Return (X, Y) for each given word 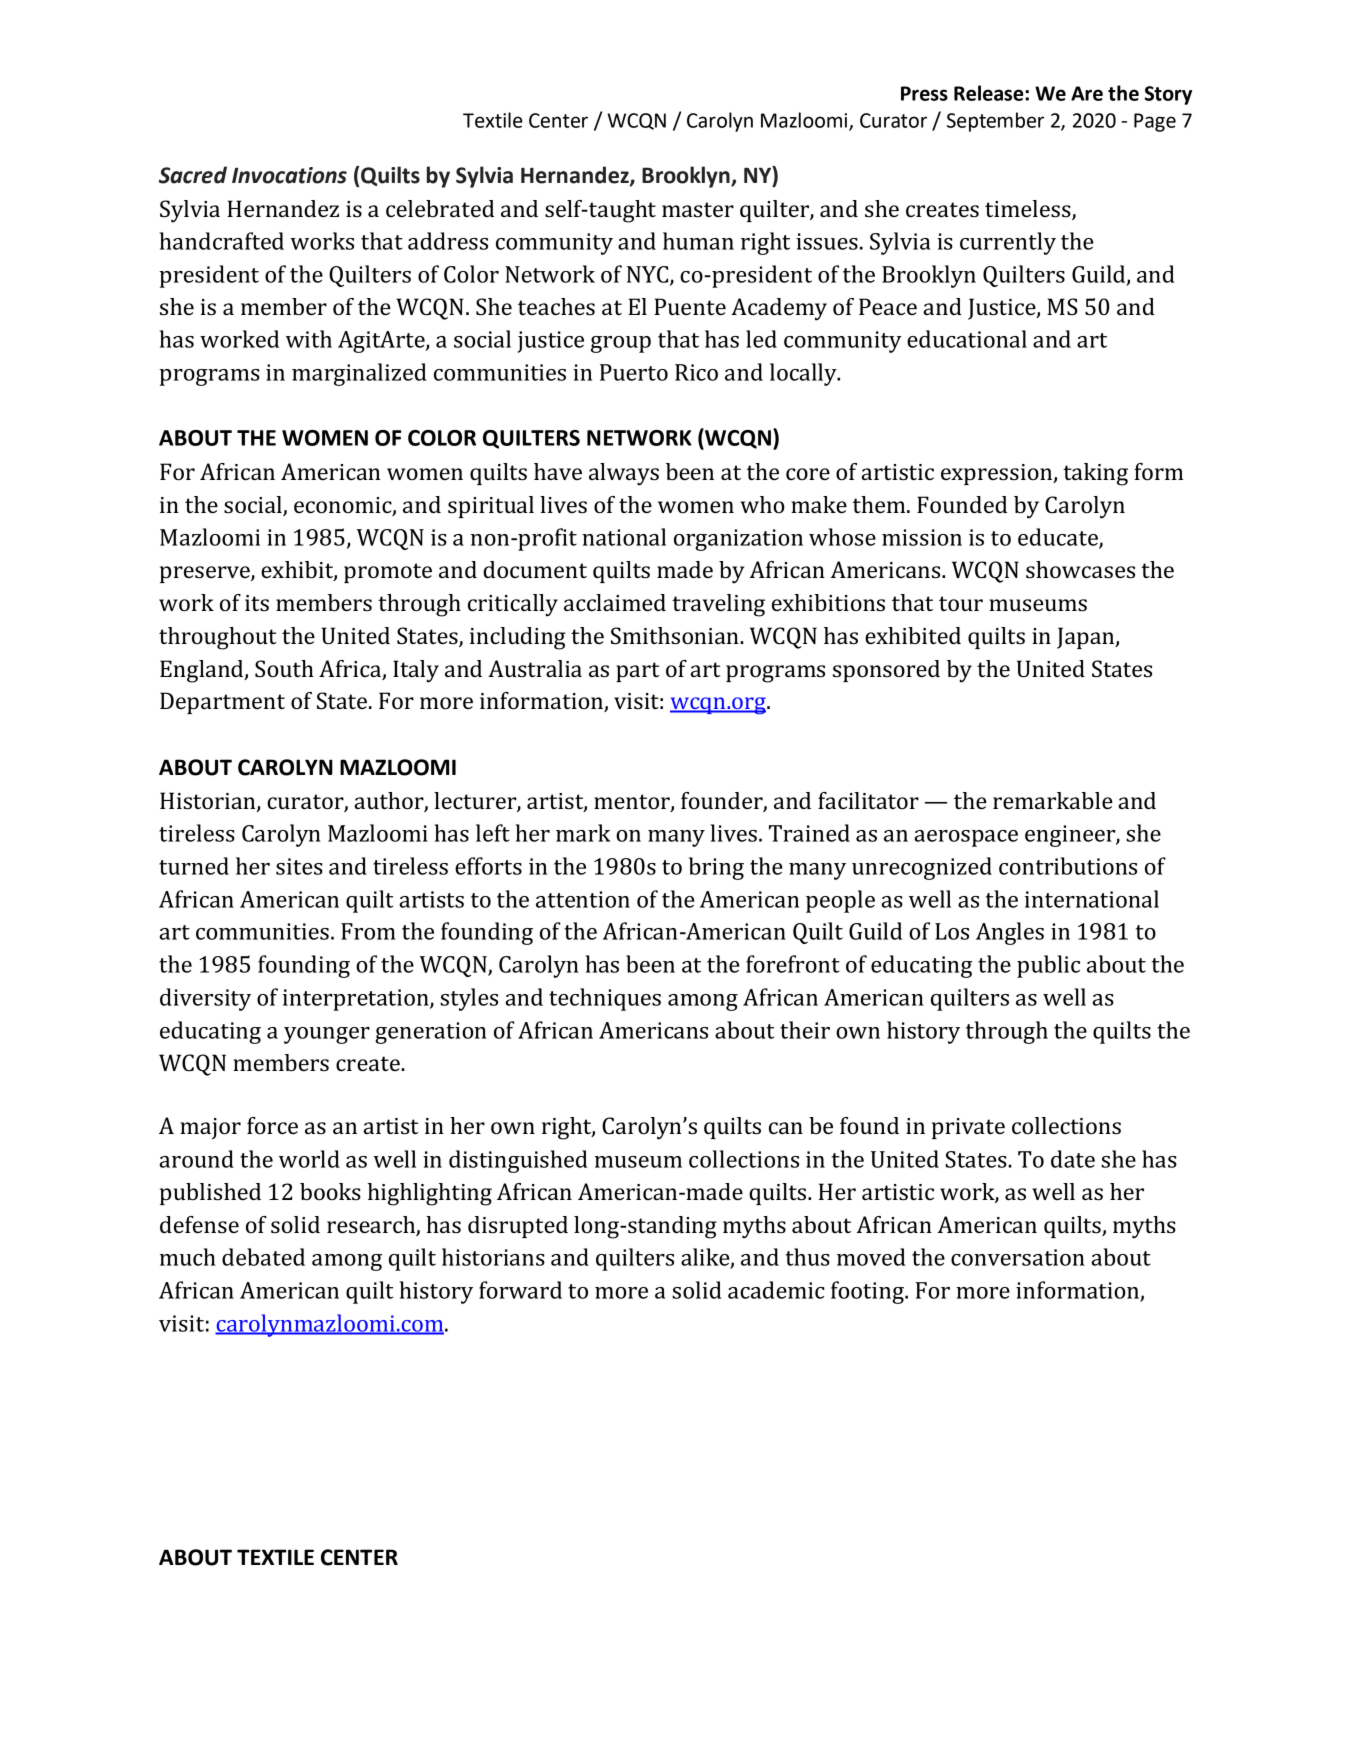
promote (388, 573)
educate (1059, 538)
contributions (1068, 866)
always (624, 474)
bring (716, 868)
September (995, 122)
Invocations (289, 175)
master (698, 210)
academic (776, 1290)
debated (263, 1257)
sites (299, 866)
